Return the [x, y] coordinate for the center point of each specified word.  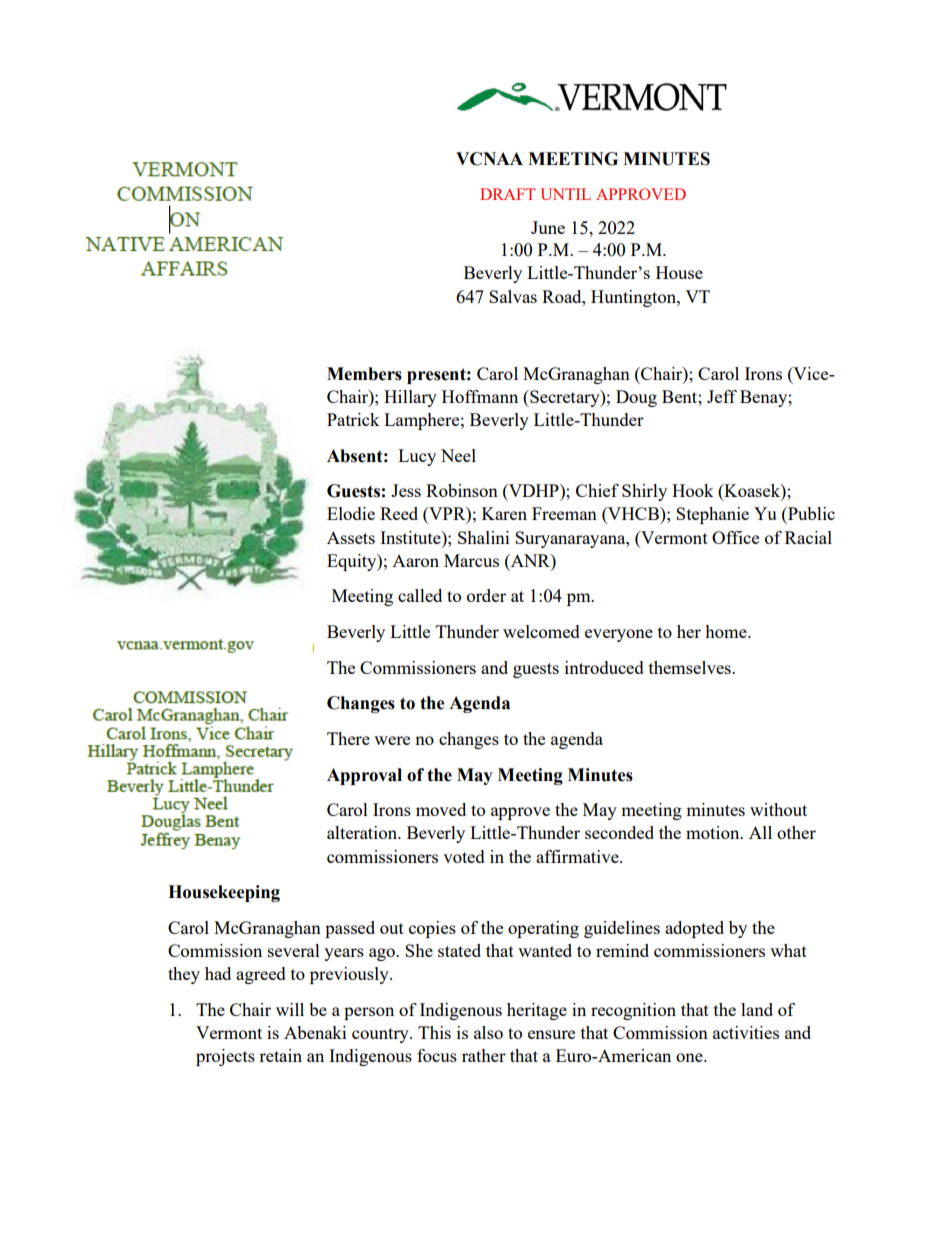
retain [280, 1055]
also [488, 1032]
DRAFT [507, 194]
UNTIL [566, 194]
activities [746, 1032]
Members [364, 374]
